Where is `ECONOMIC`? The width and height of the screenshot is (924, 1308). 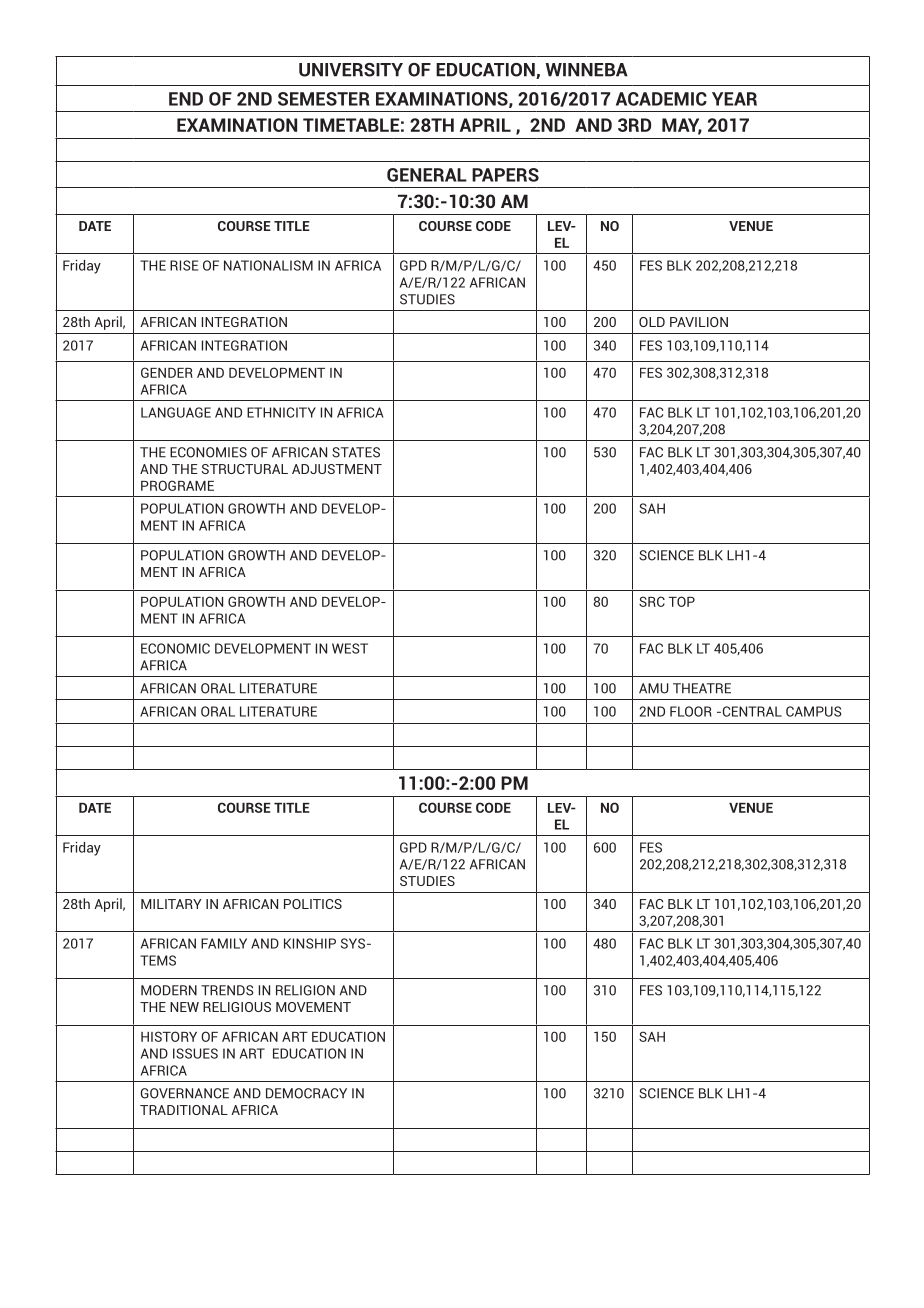 ECONOMIC is located at coordinates (175, 648).
